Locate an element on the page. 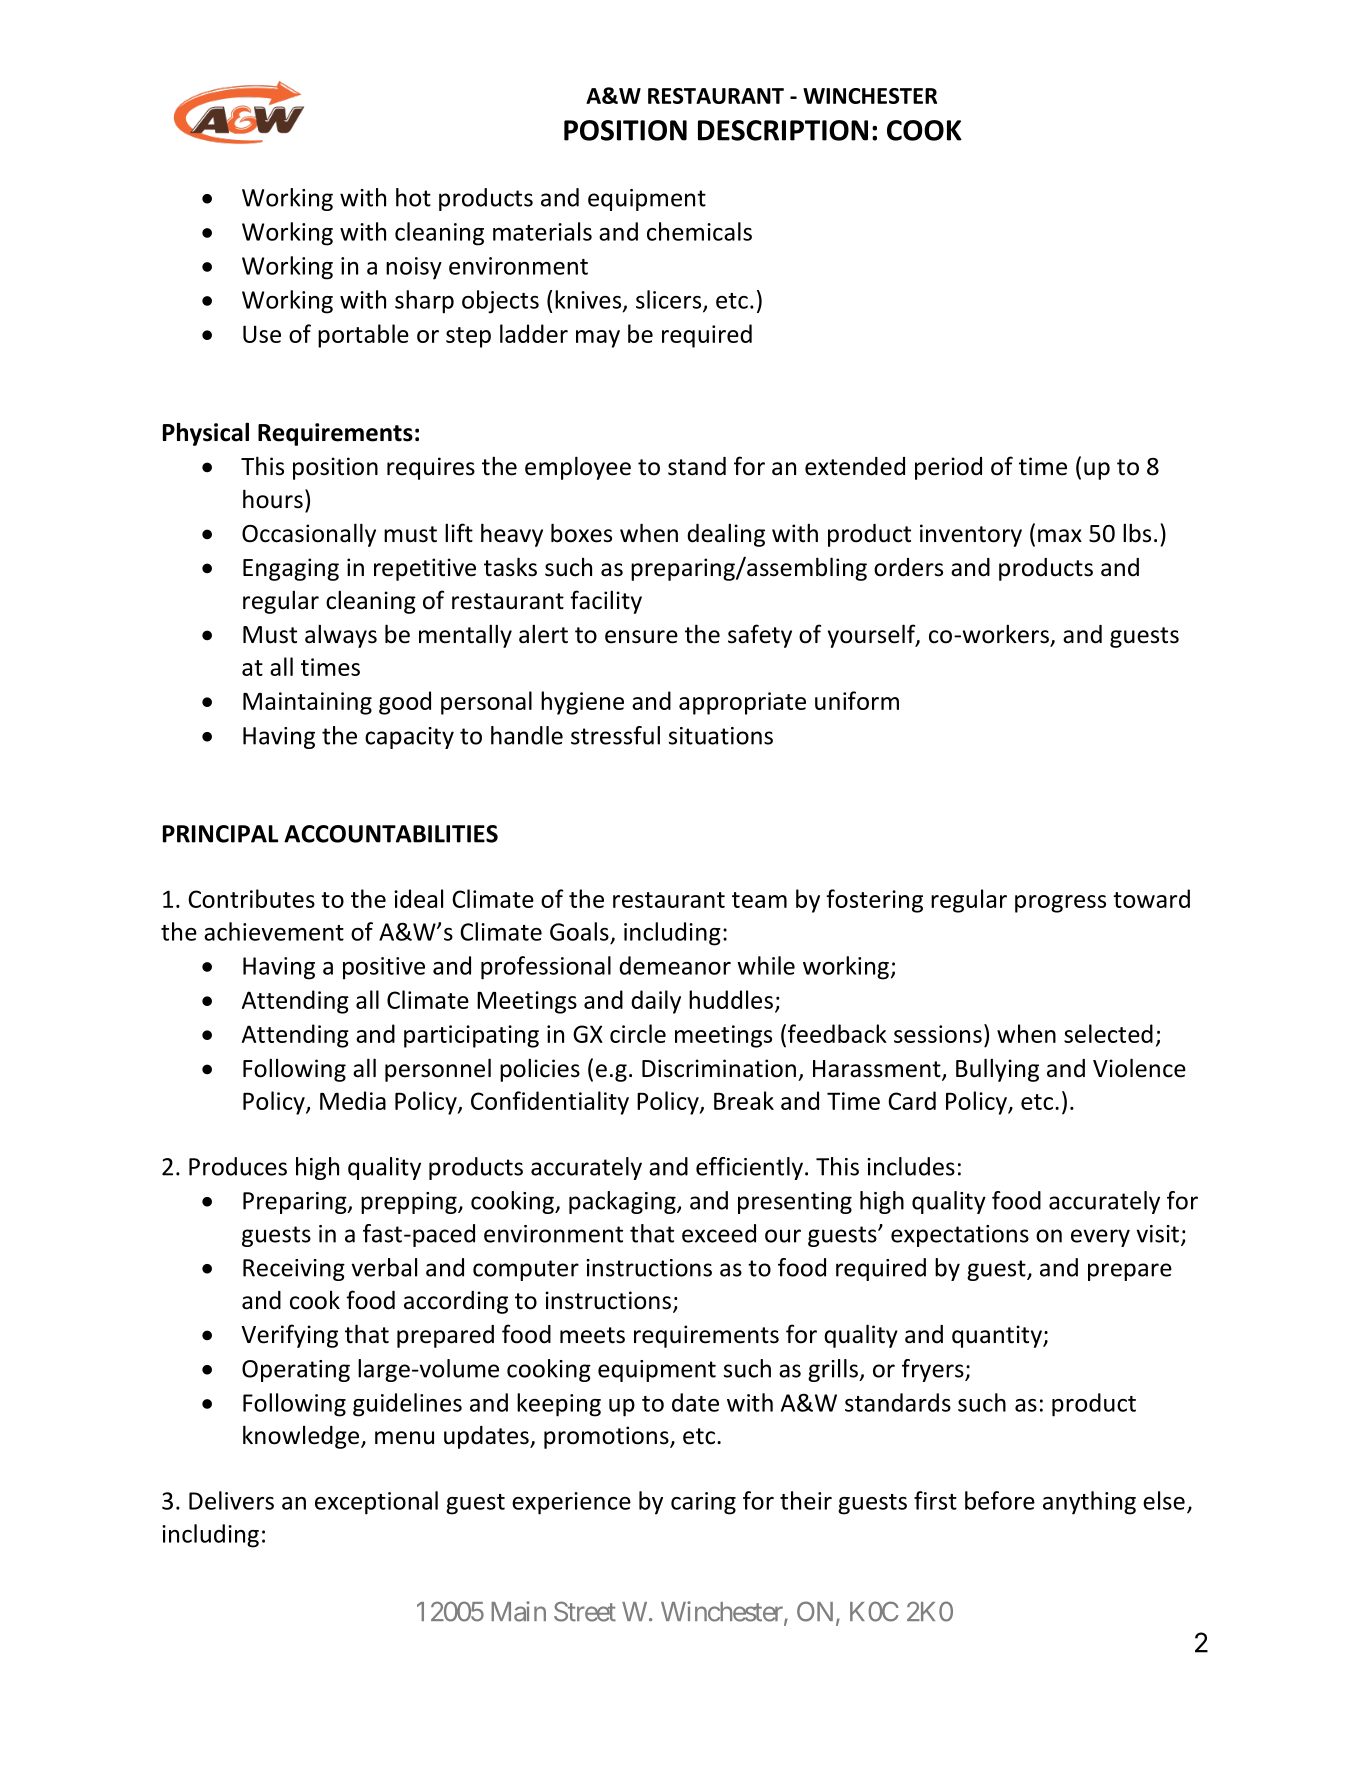  max is located at coordinates (1060, 536).
